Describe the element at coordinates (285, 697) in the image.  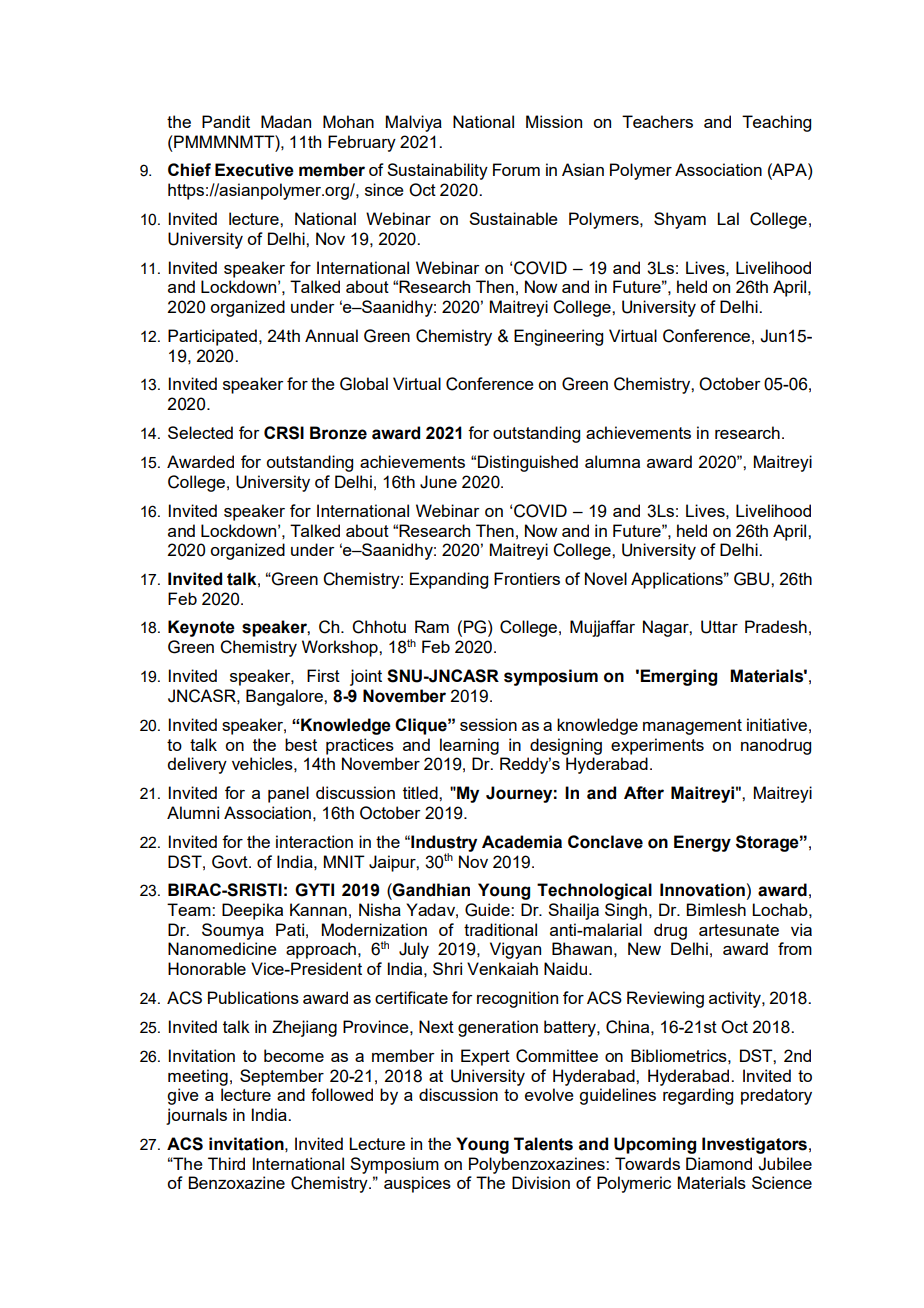
I see `Bangalore` at that location.
